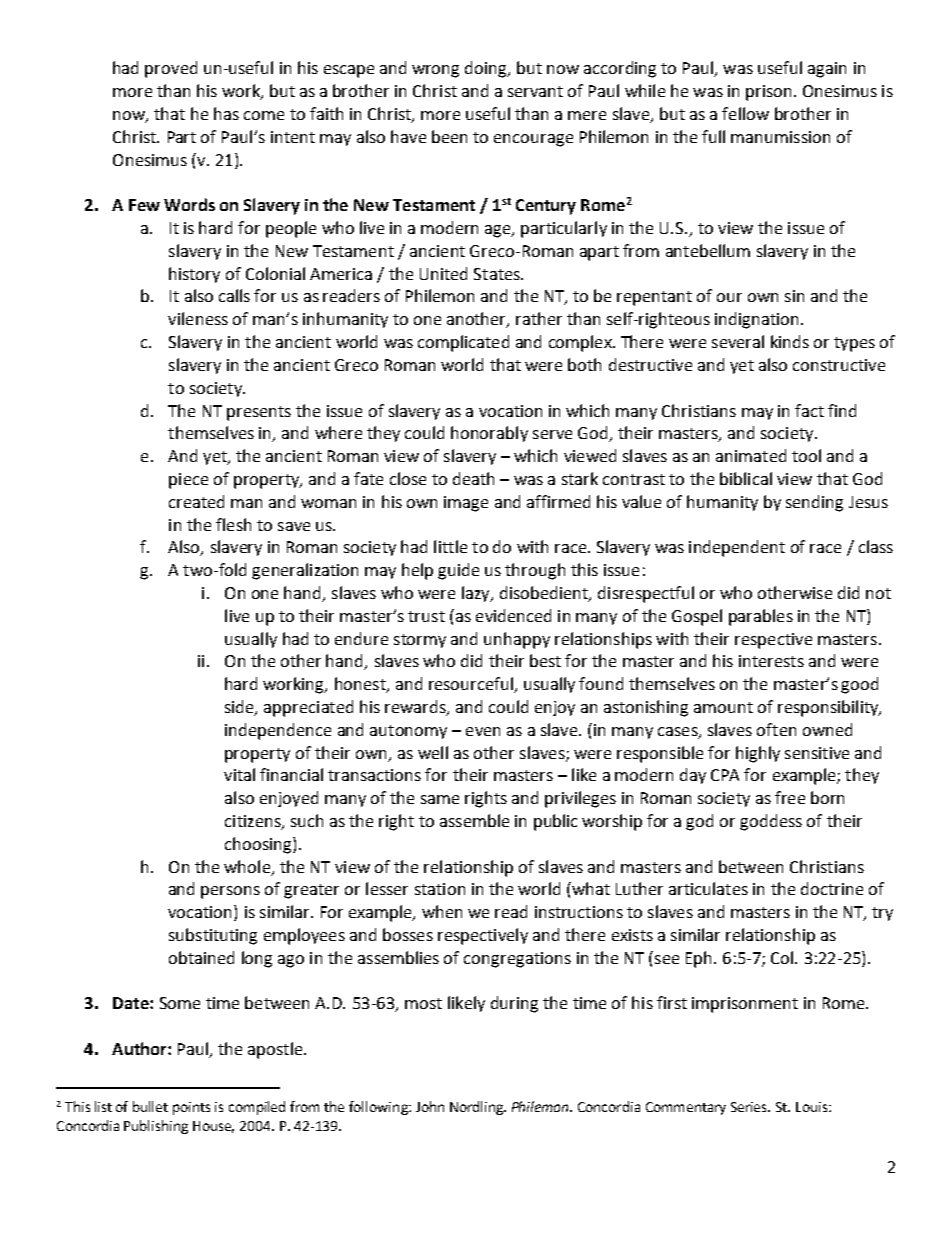 Image resolution: width=952 pixels, height=1233 pixels. Describe the element at coordinates (191, 1108) in the image. I see `points` at that location.
